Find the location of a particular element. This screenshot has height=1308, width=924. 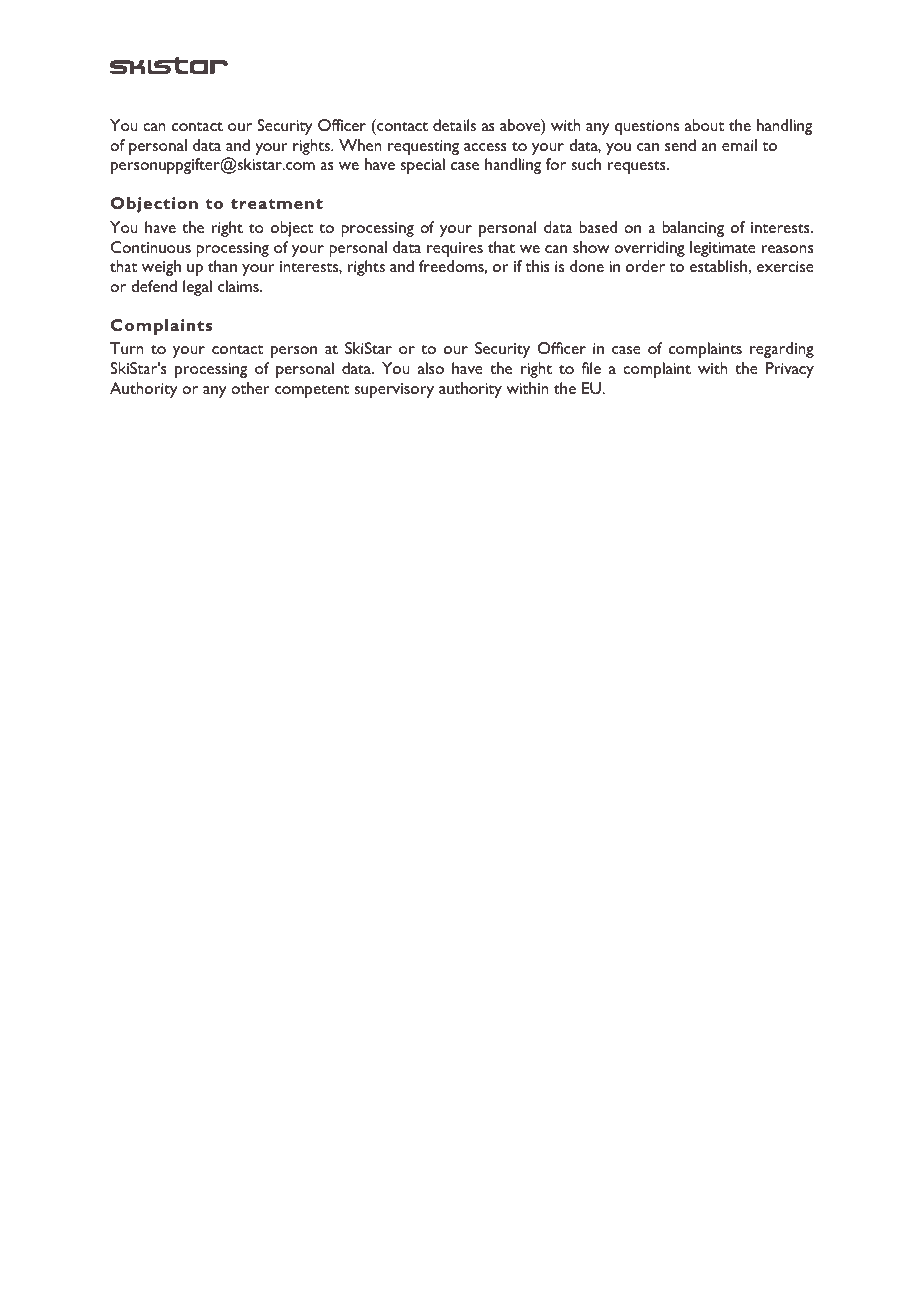

When is located at coordinates (360, 145).
